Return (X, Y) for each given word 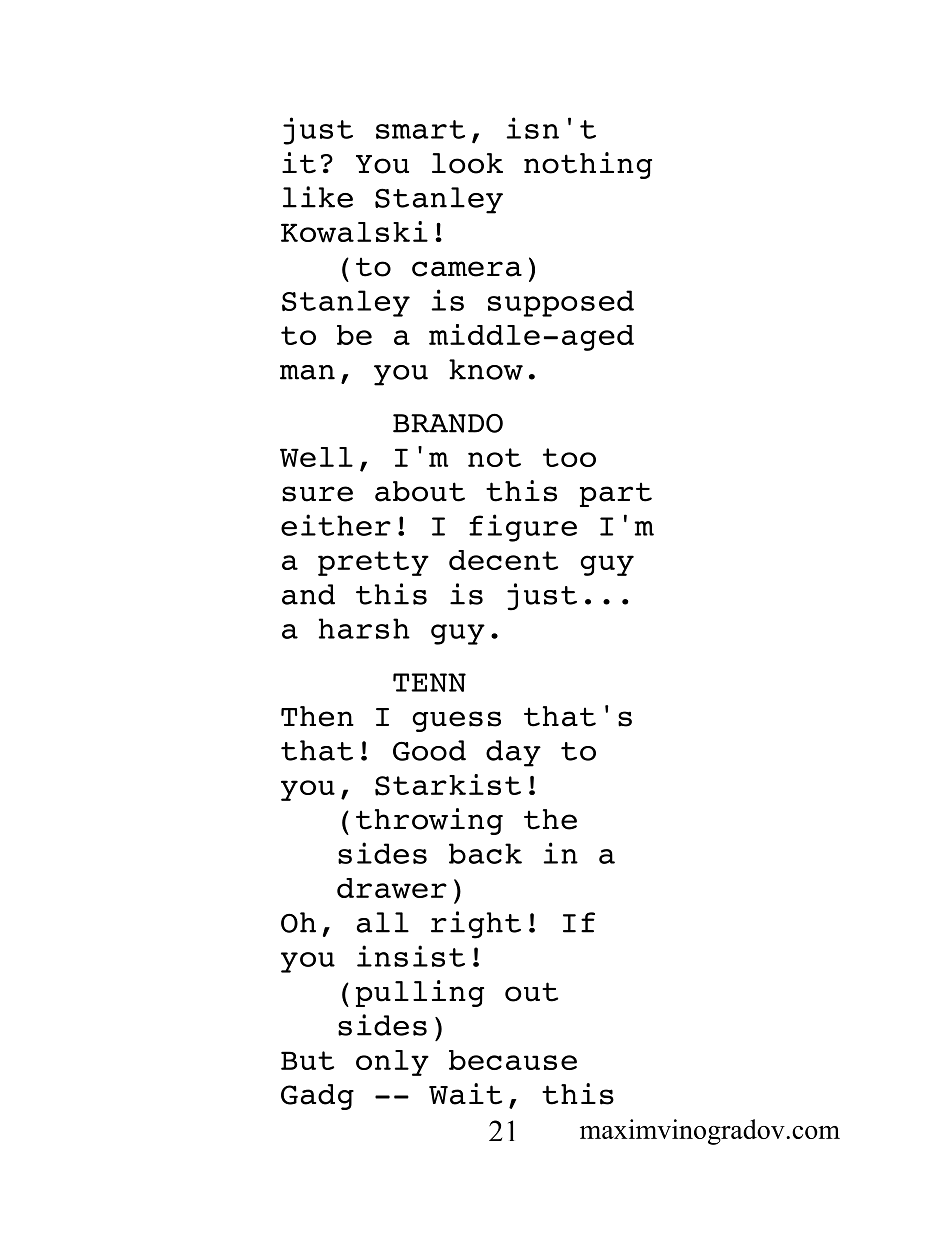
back (485, 853)
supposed (561, 303)
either (336, 525)
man (307, 372)
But (307, 1060)
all (383, 922)
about (420, 491)
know (486, 369)
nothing (588, 165)
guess (456, 721)
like (318, 197)
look (467, 163)
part (616, 494)
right (476, 925)
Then (317, 716)
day (513, 753)
